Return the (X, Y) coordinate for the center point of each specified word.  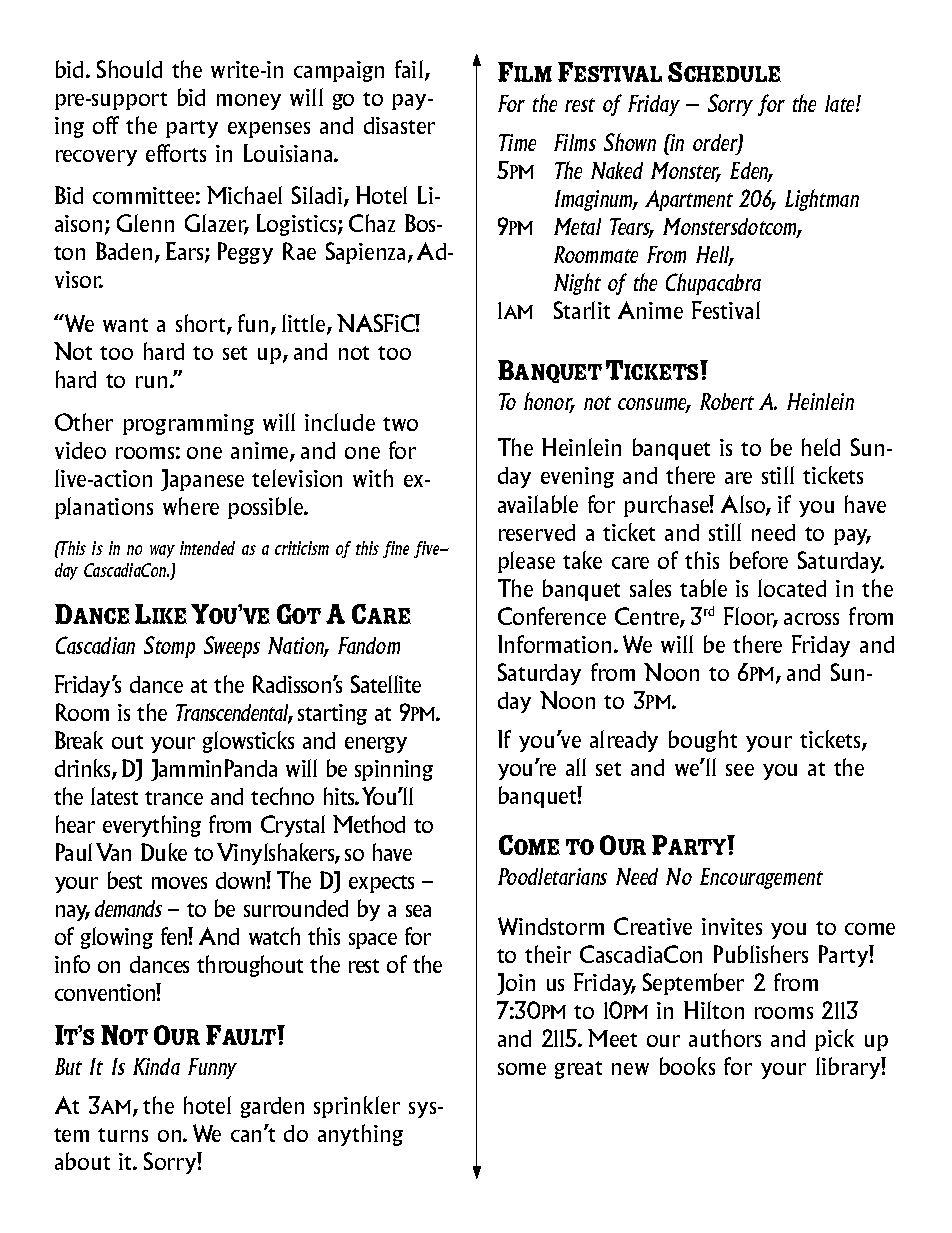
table (703, 588)
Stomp (169, 647)
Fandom (369, 645)
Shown (630, 142)
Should (129, 69)
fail (410, 70)
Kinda (156, 1066)
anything (360, 1135)
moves (179, 883)
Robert (727, 401)
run (151, 382)
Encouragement (761, 878)
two (400, 424)
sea (418, 911)
